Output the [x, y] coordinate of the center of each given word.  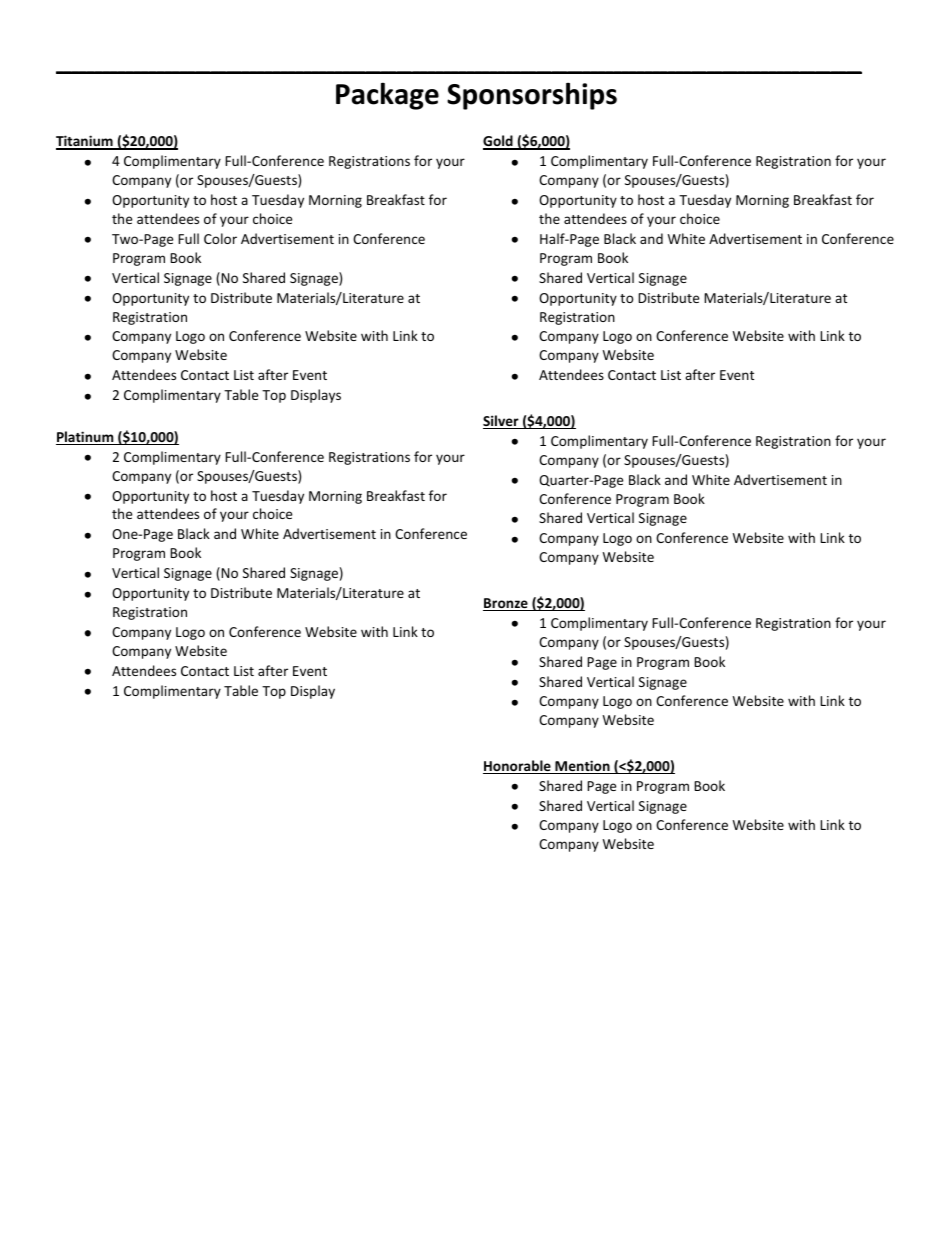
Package [387, 96]
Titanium [85, 142]
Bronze [506, 604]
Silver [502, 422]
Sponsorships [532, 96]
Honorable [518, 767]
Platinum [86, 438]
